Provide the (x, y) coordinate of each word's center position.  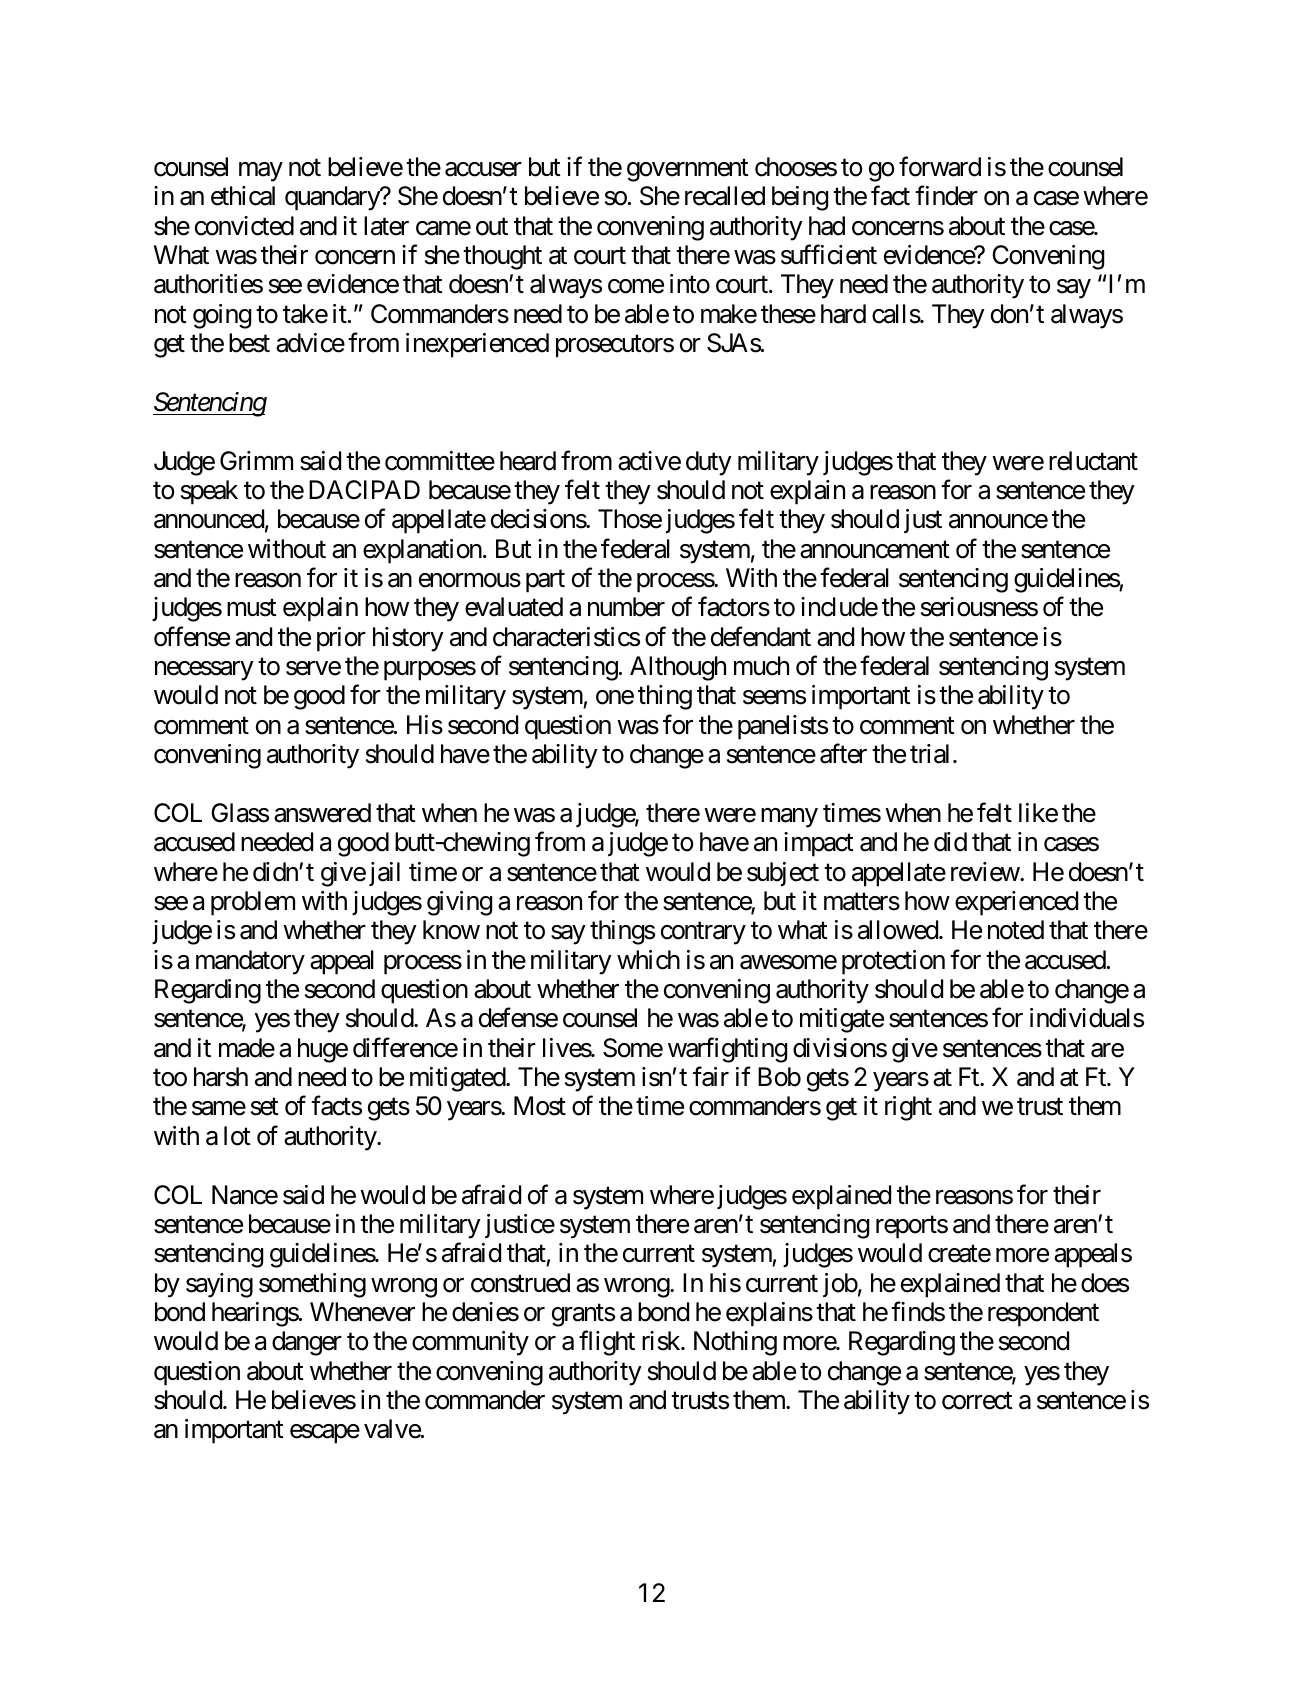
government (688, 170)
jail (384, 874)
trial (929, 754)
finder (946, 196)
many (789, 818)
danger (307, 1343)
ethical (243, 196)
